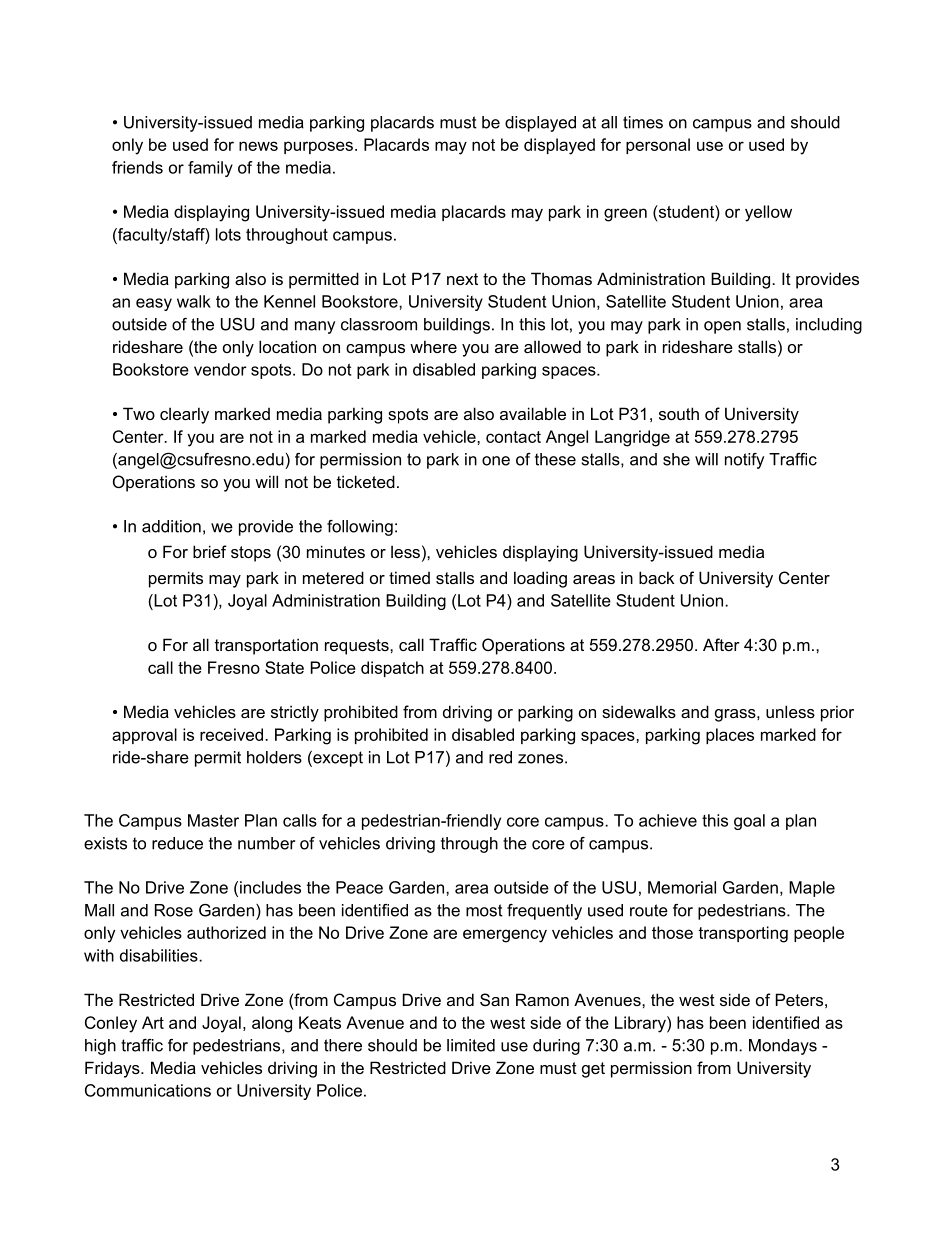 The image size is (952, 1233). I want to click on timed, so click(409, 577).
